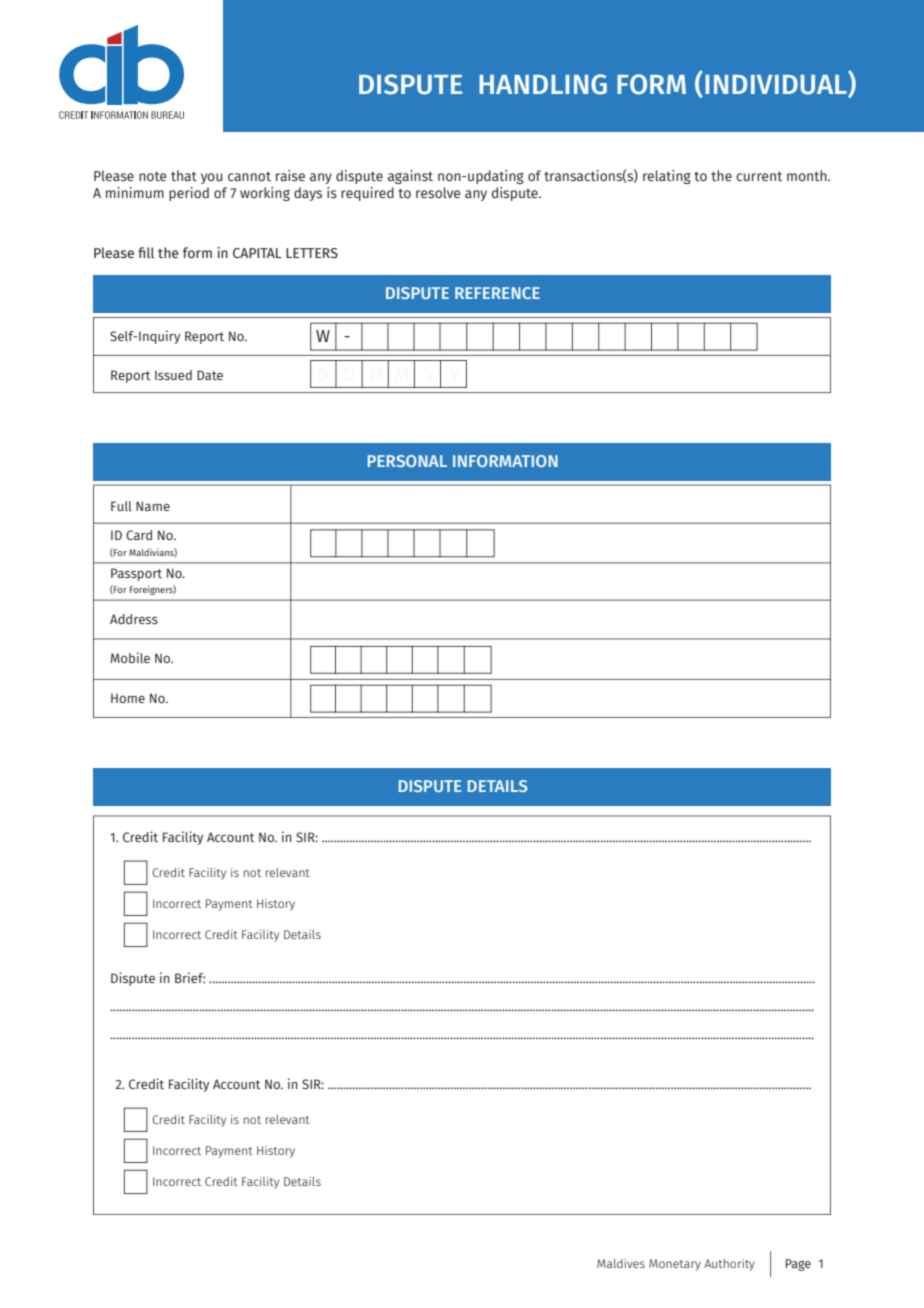  Describe the element at coordinates (153, 506) in the image. I see `Name` at that location.
